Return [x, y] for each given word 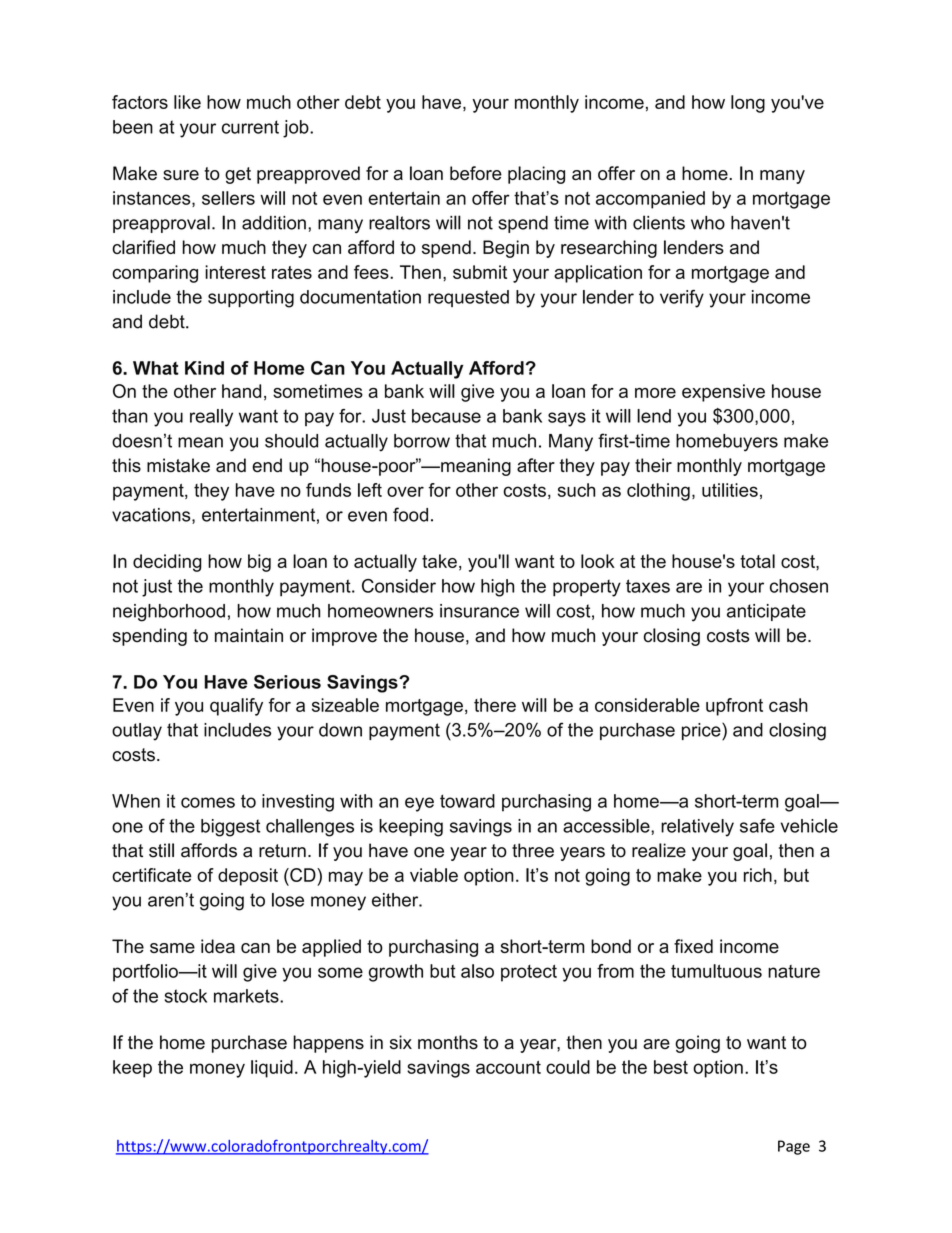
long [748, 104]
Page [794, 1147]
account [508, 1067]
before [476, 173]
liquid [272, 1069]
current [250, 127]
